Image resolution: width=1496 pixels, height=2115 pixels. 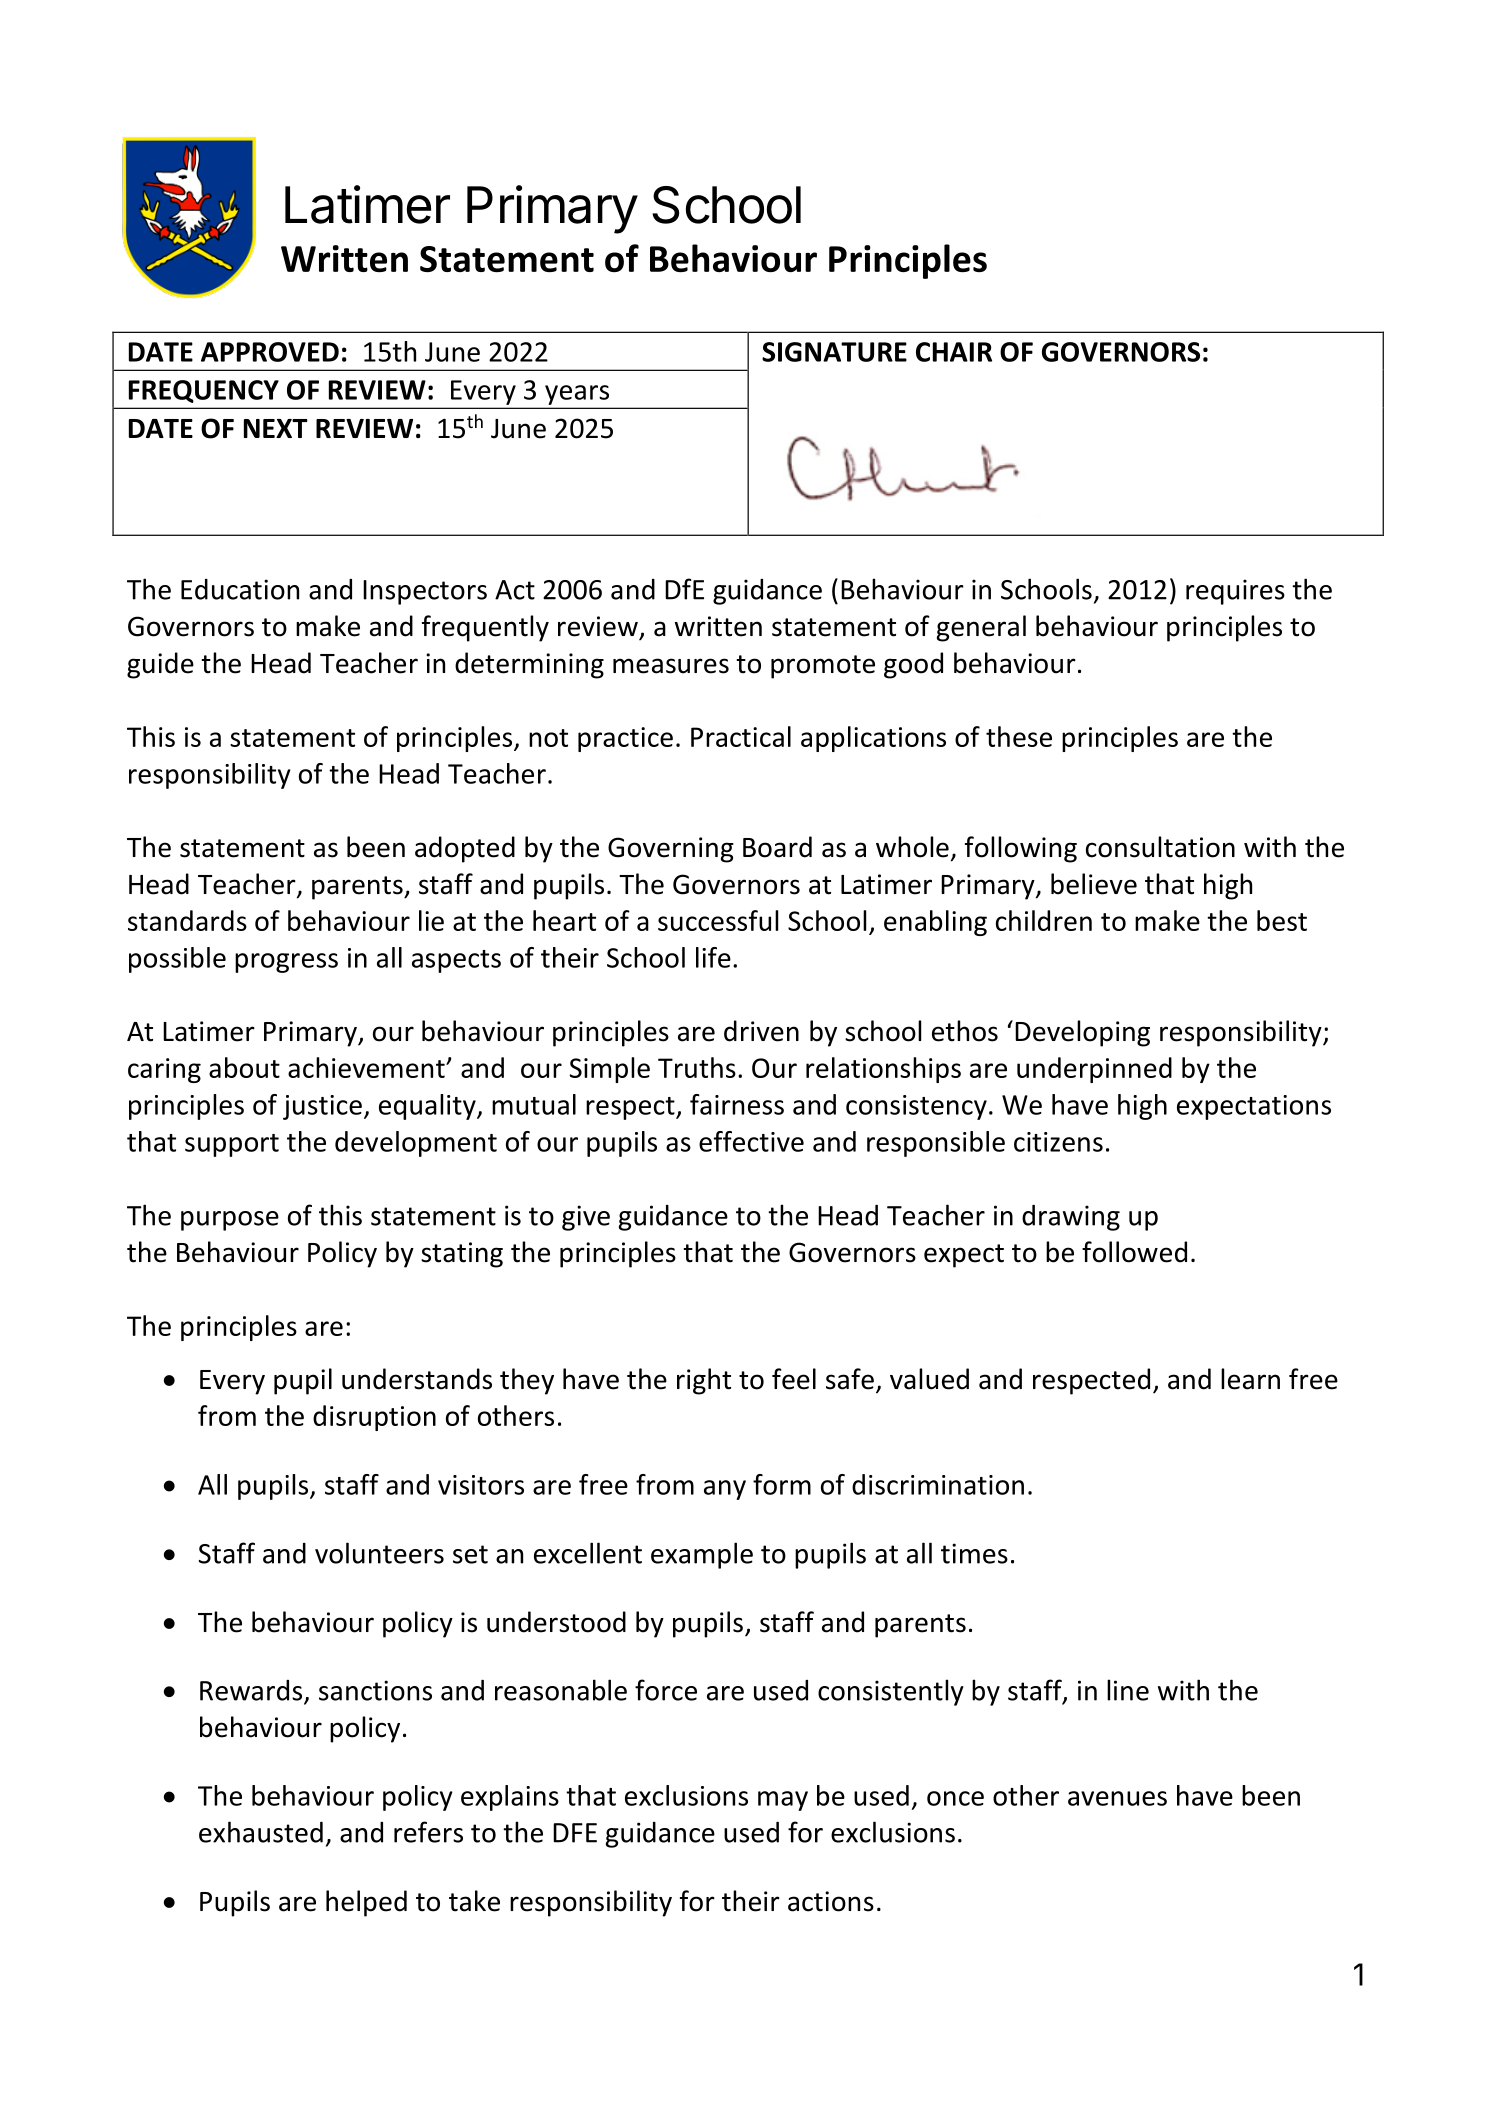 I want to click on NEXT, so click(x=276, y=428).
